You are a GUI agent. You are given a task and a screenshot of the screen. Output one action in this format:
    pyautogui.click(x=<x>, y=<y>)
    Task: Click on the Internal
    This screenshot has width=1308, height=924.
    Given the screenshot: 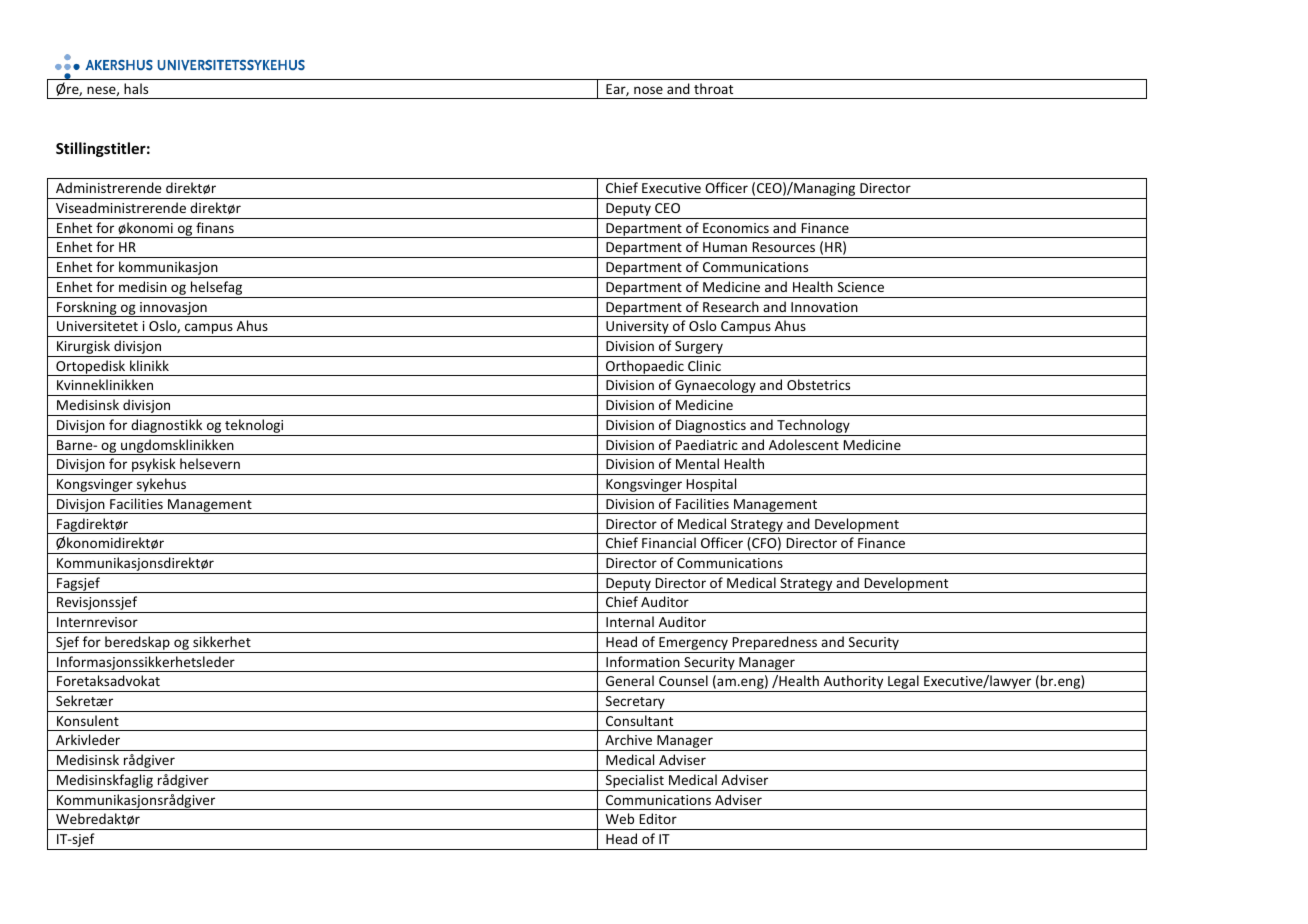 What is the action you would take?
    pyautogui.click(x=630, y=621)
